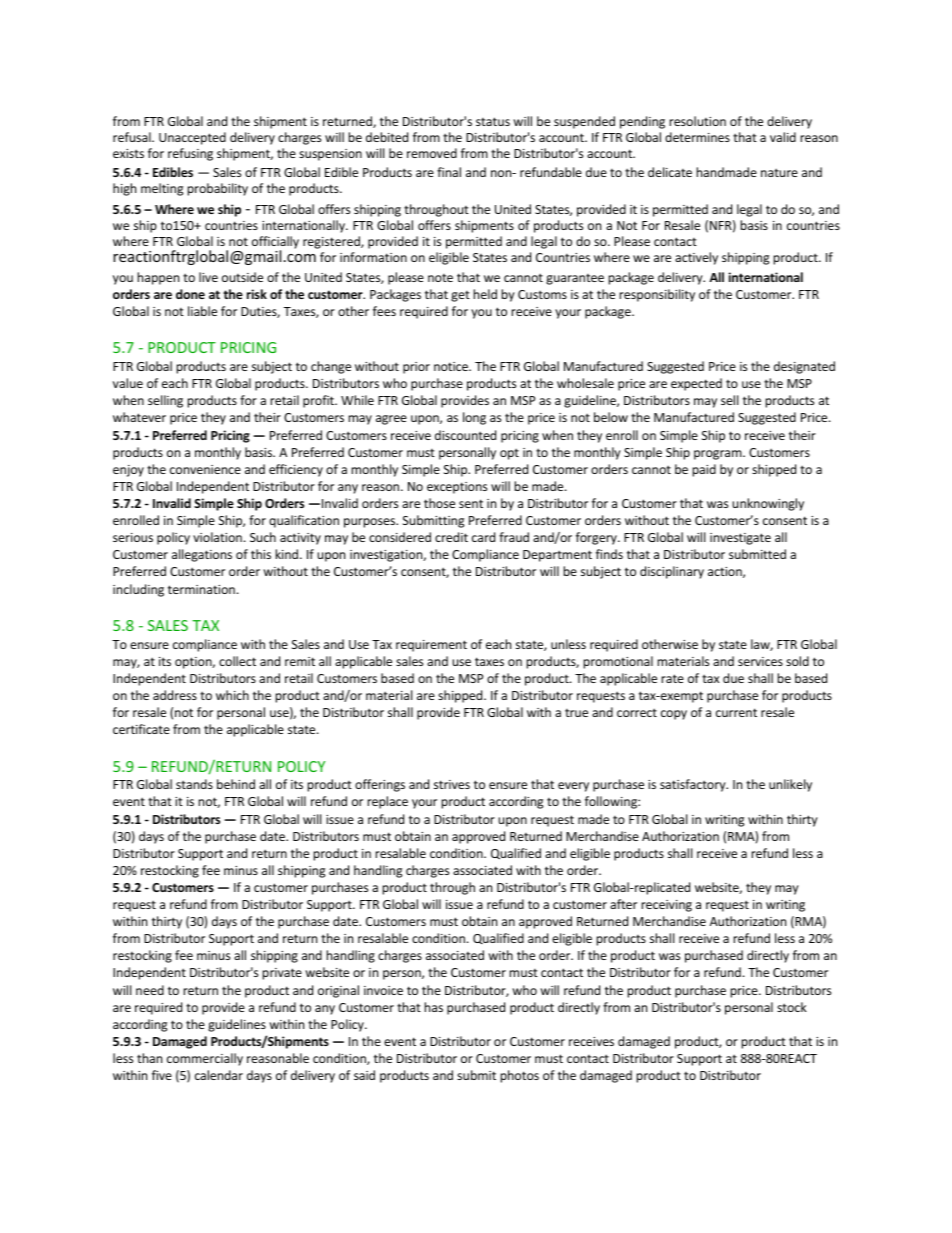 Image resolution: width=952 pixels, height=1233 pixels. I want to click on stands, so click(194, 784).
